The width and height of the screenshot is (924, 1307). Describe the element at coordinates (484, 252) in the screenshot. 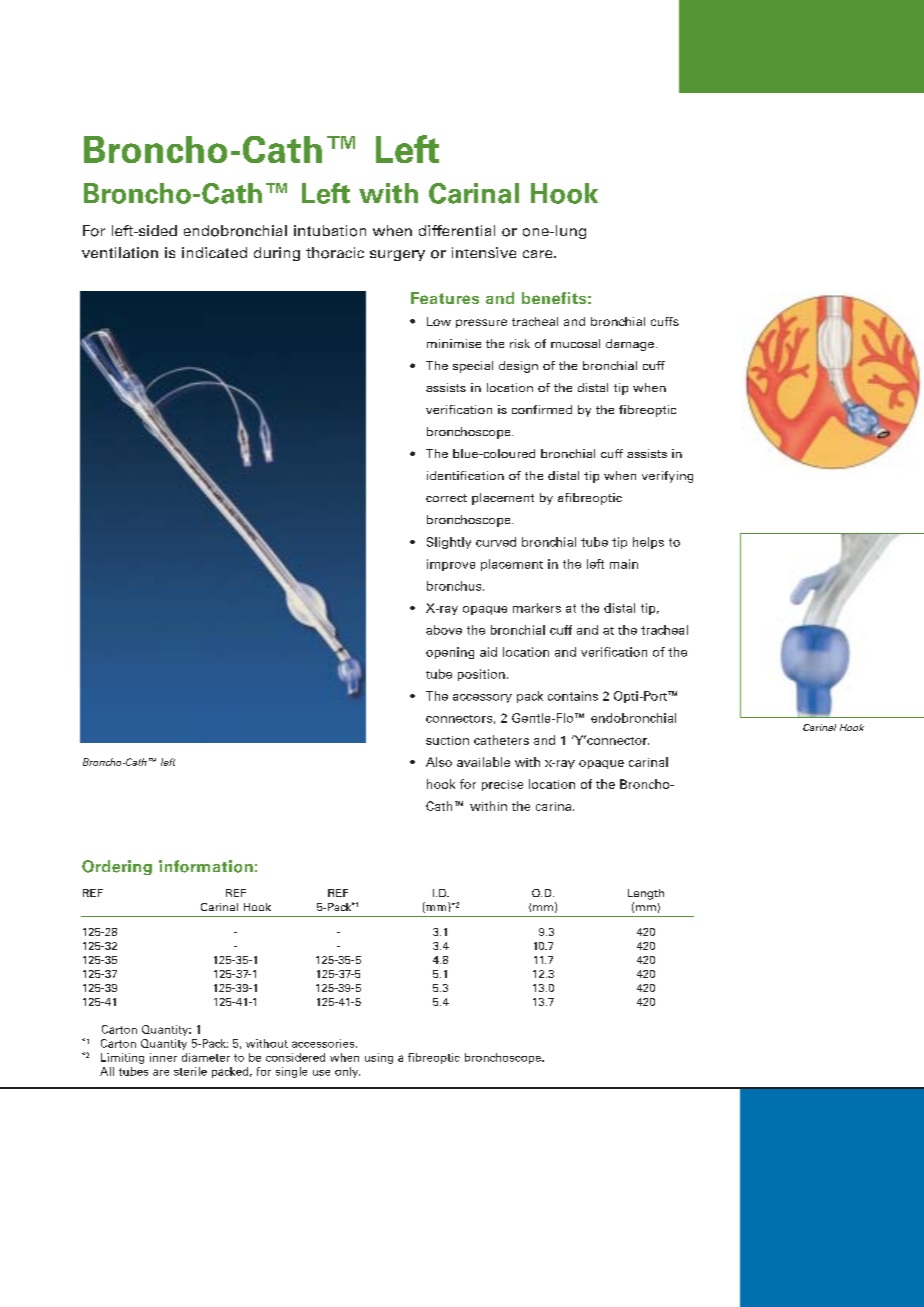

I see `intensive` at that location.
